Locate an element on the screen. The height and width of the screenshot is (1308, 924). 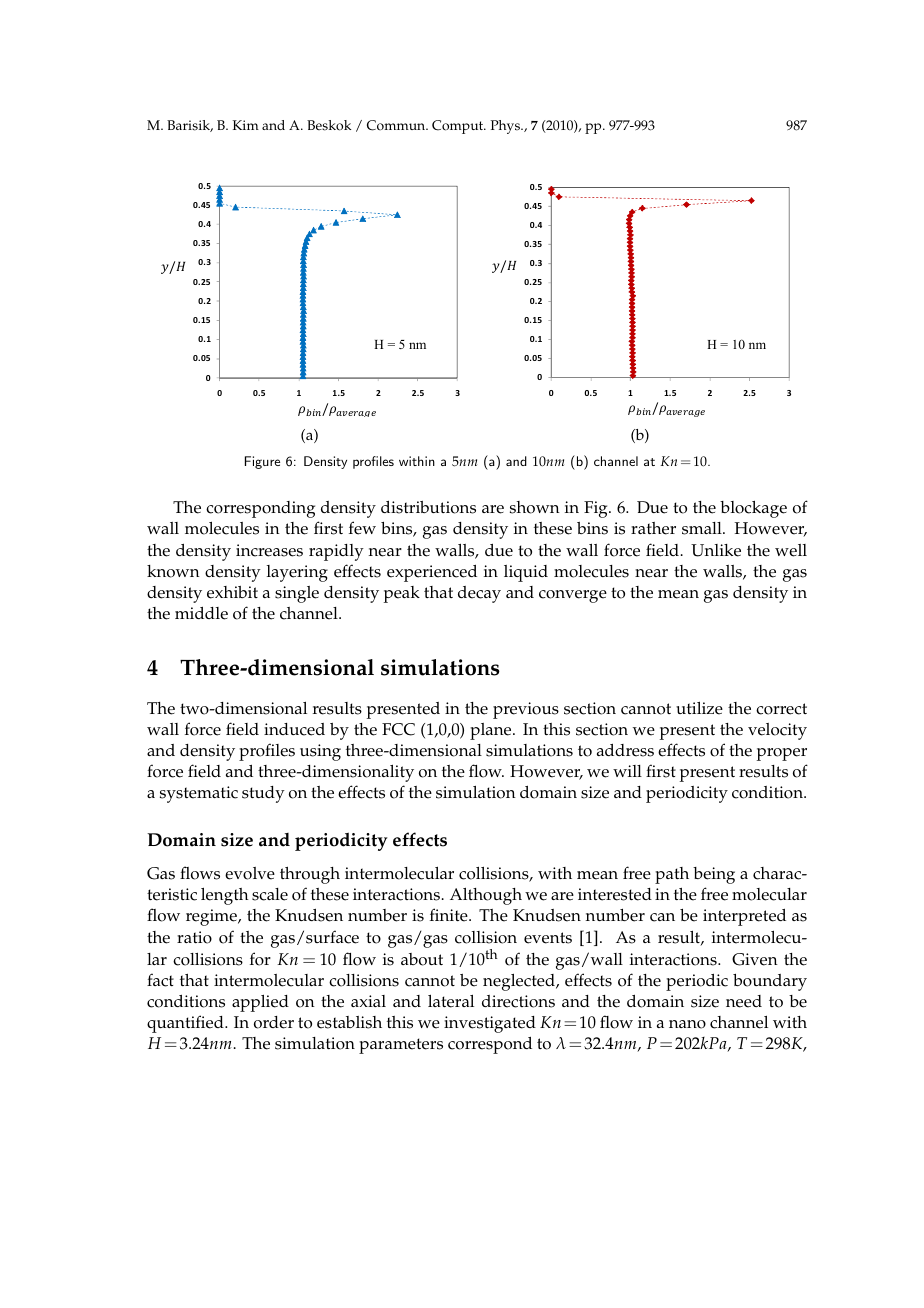
applied is located at coordinates (260, 1003).
